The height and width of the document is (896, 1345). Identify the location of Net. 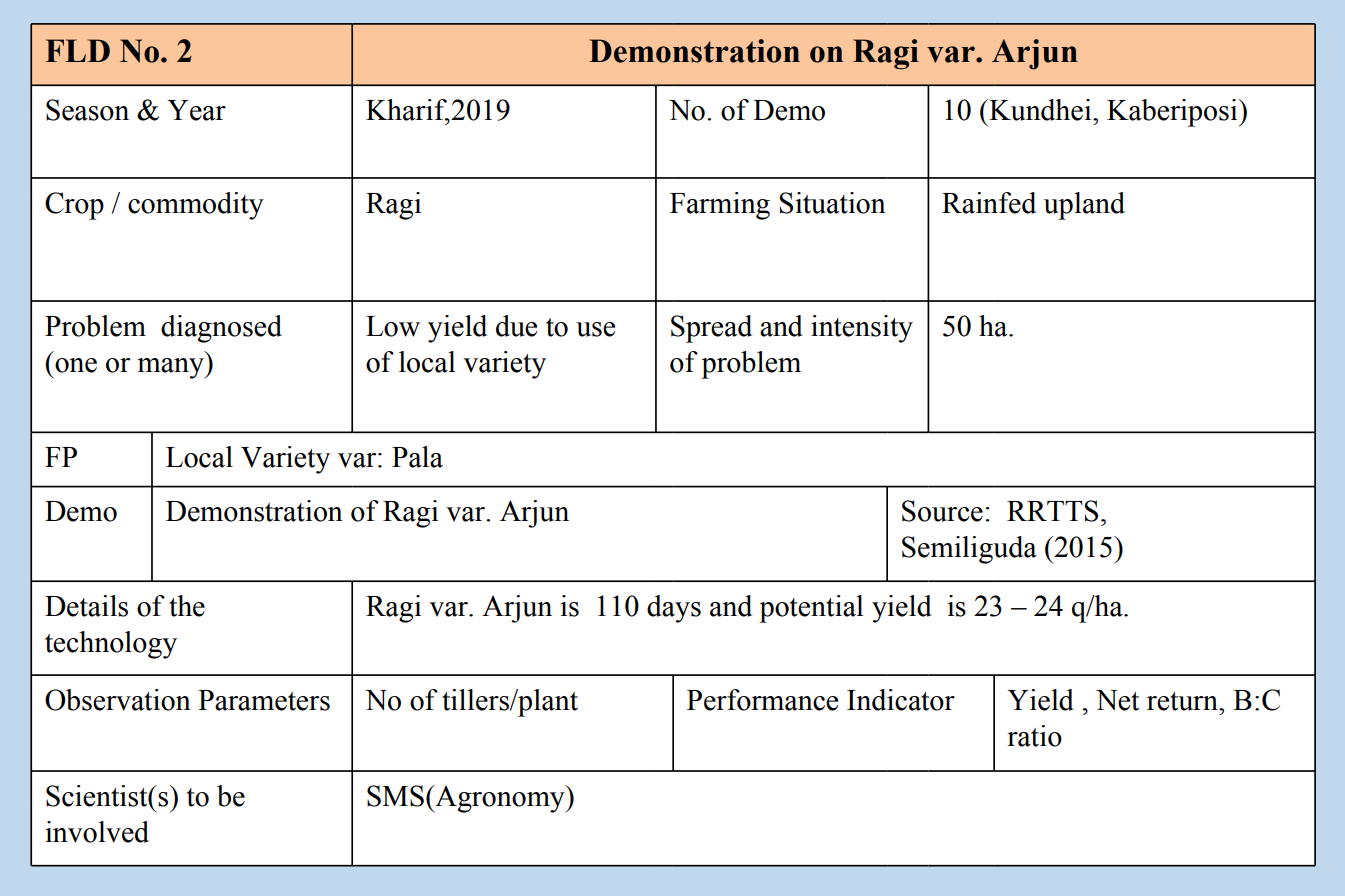
(1117, 700).
